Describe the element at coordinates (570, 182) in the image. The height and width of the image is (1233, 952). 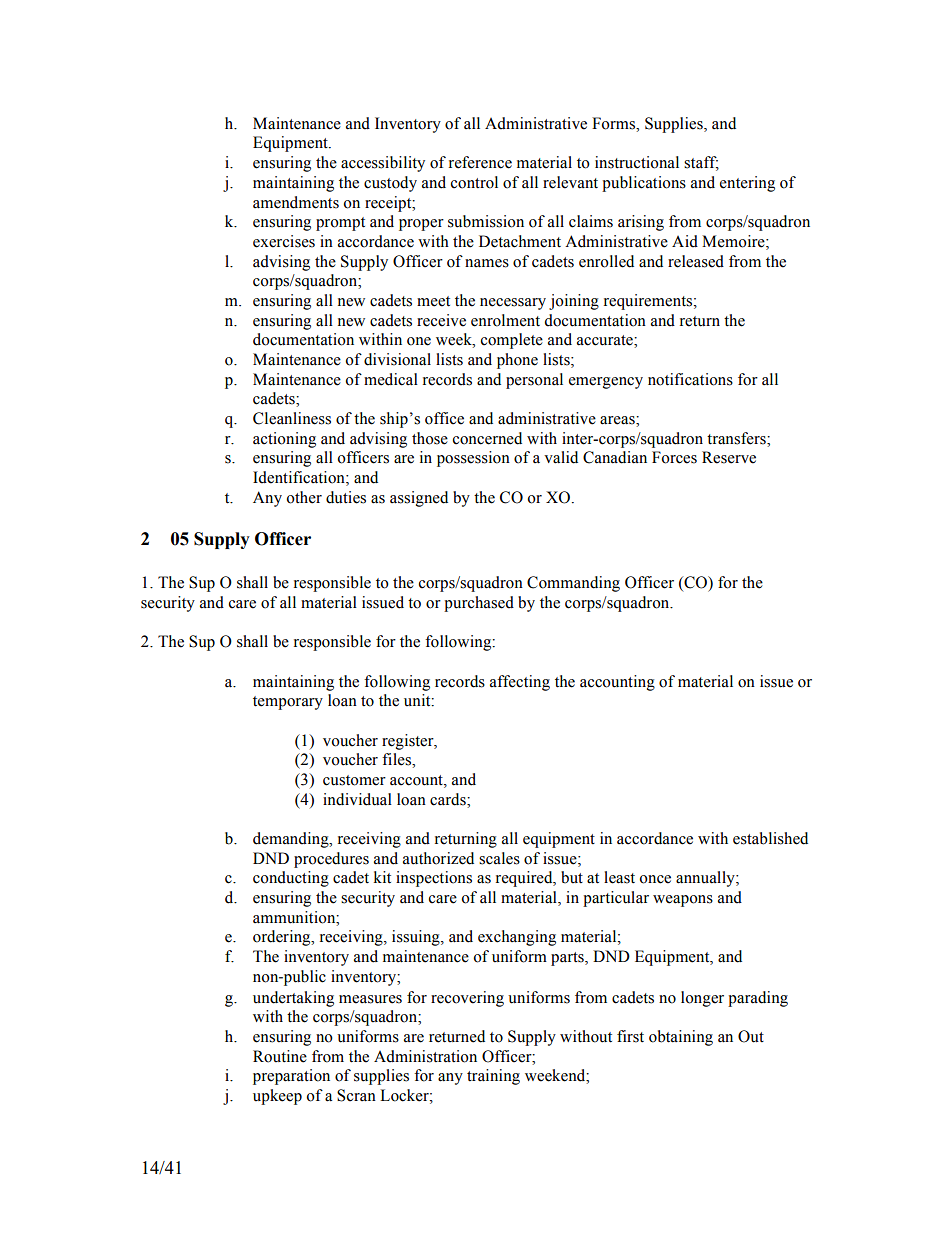
I see `relevant` at that location.
